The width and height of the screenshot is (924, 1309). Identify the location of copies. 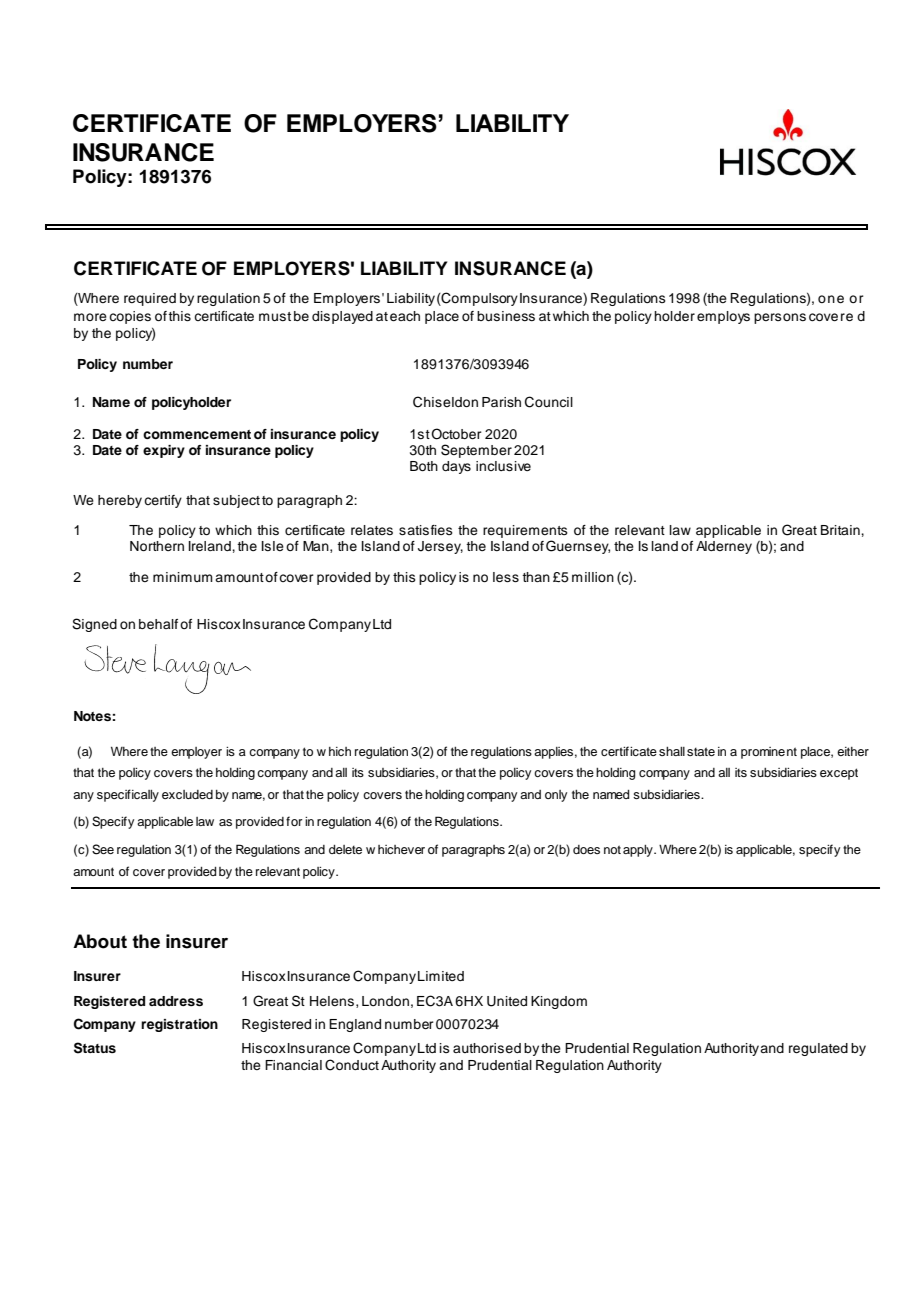
(130, 317).
